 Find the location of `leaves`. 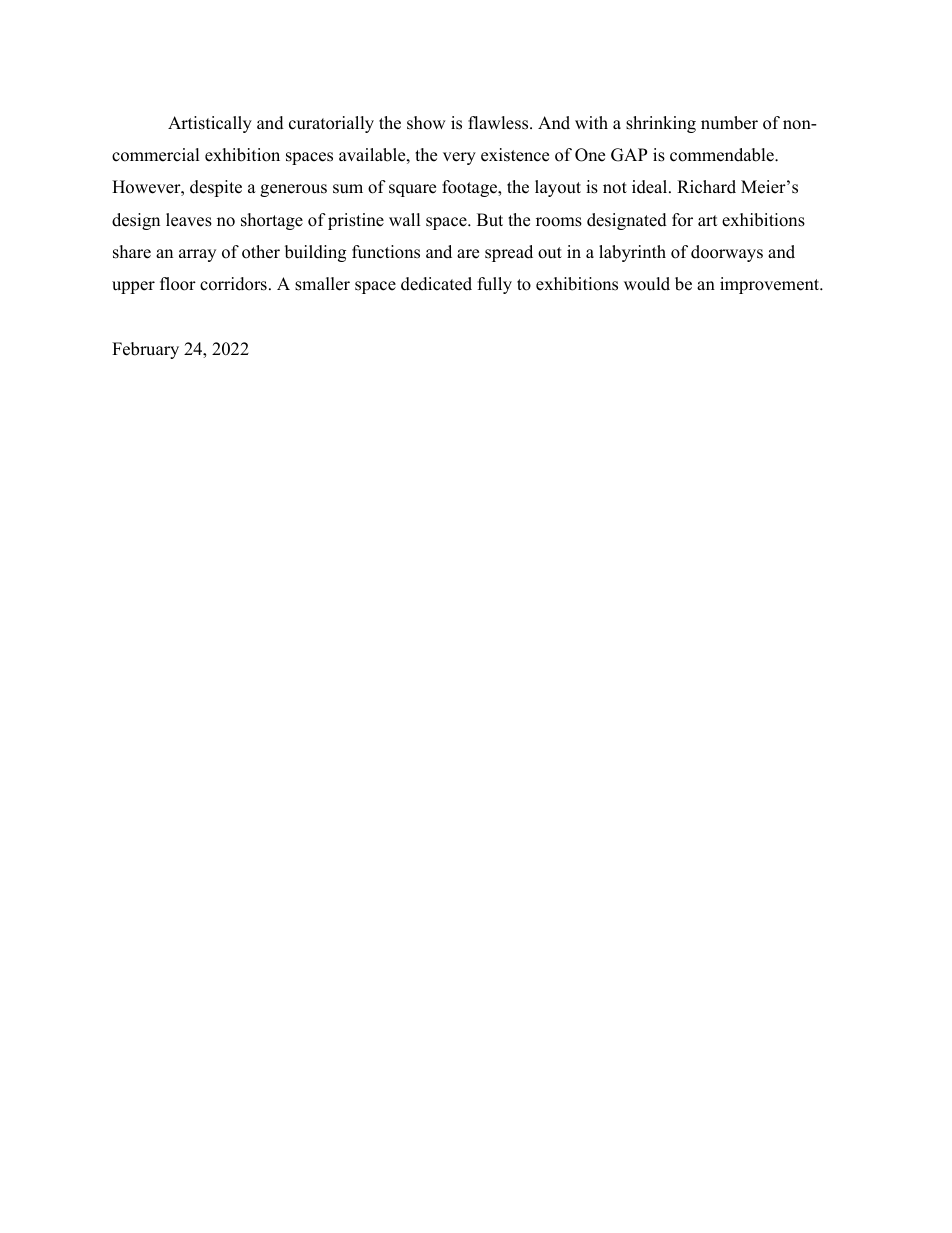

leaves is located at coordinates (189, 220).
